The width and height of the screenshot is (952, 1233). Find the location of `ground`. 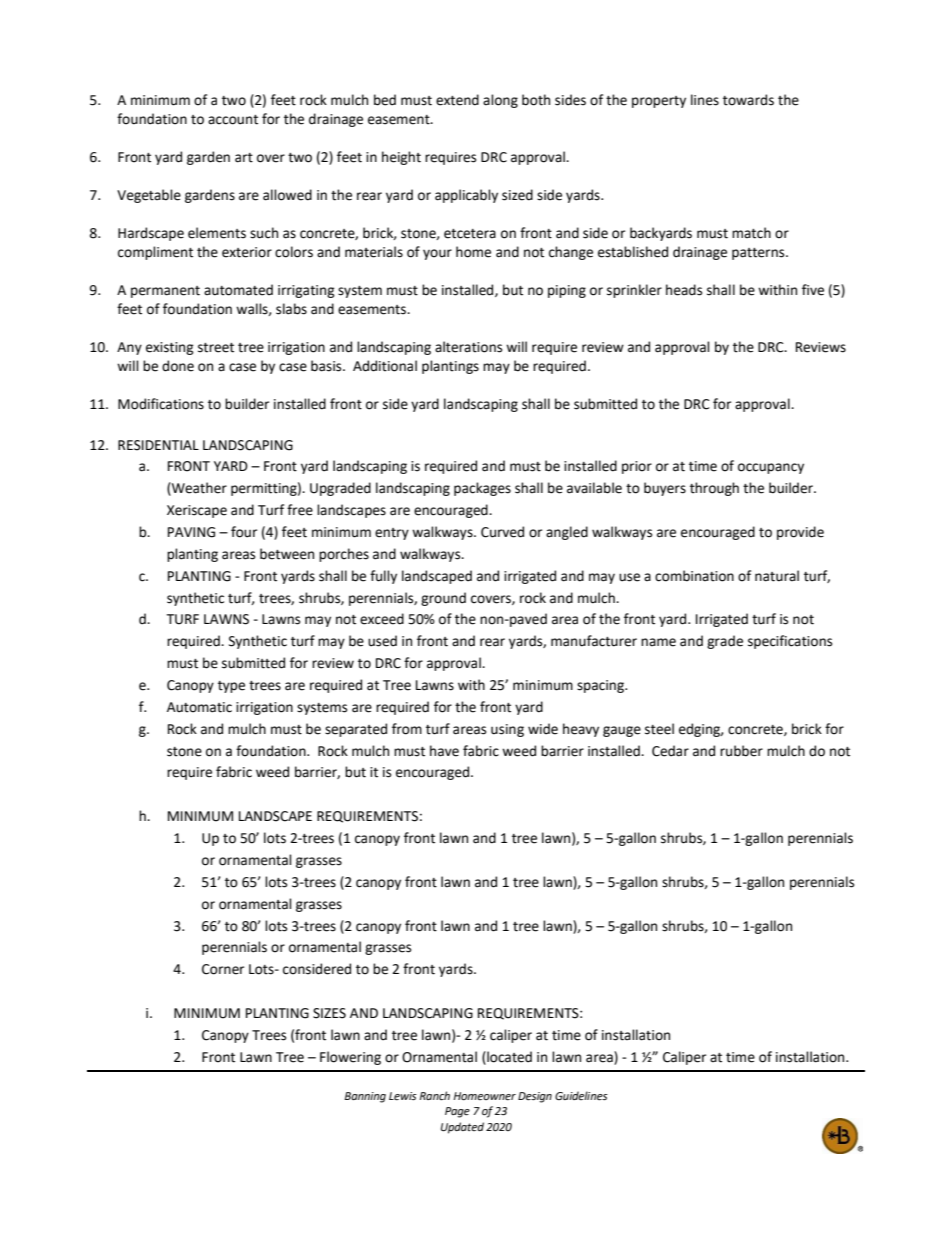

ground is located at coordinates (443, 599).
